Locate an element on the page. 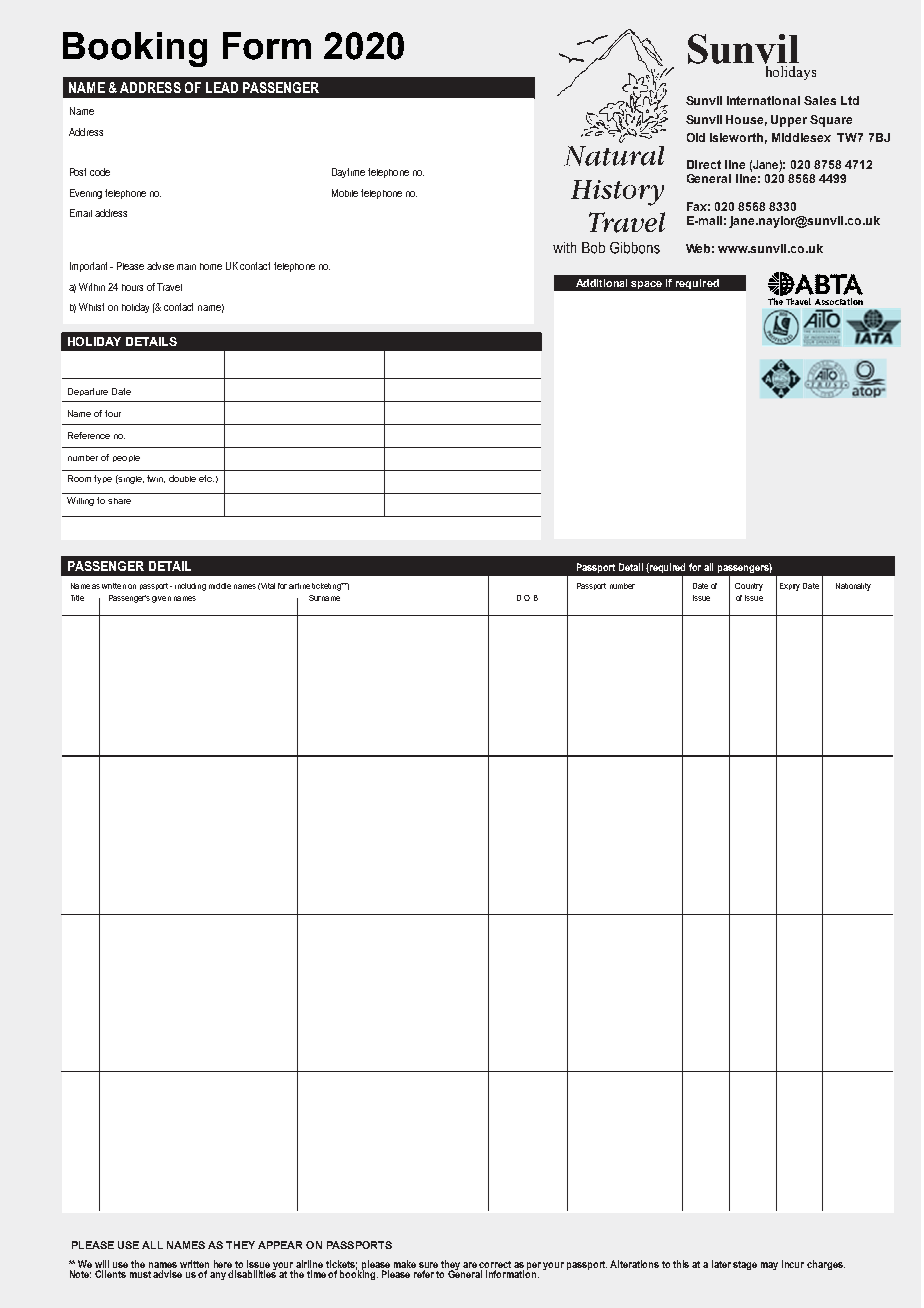  sure is located at coordinates (428, 1266).
